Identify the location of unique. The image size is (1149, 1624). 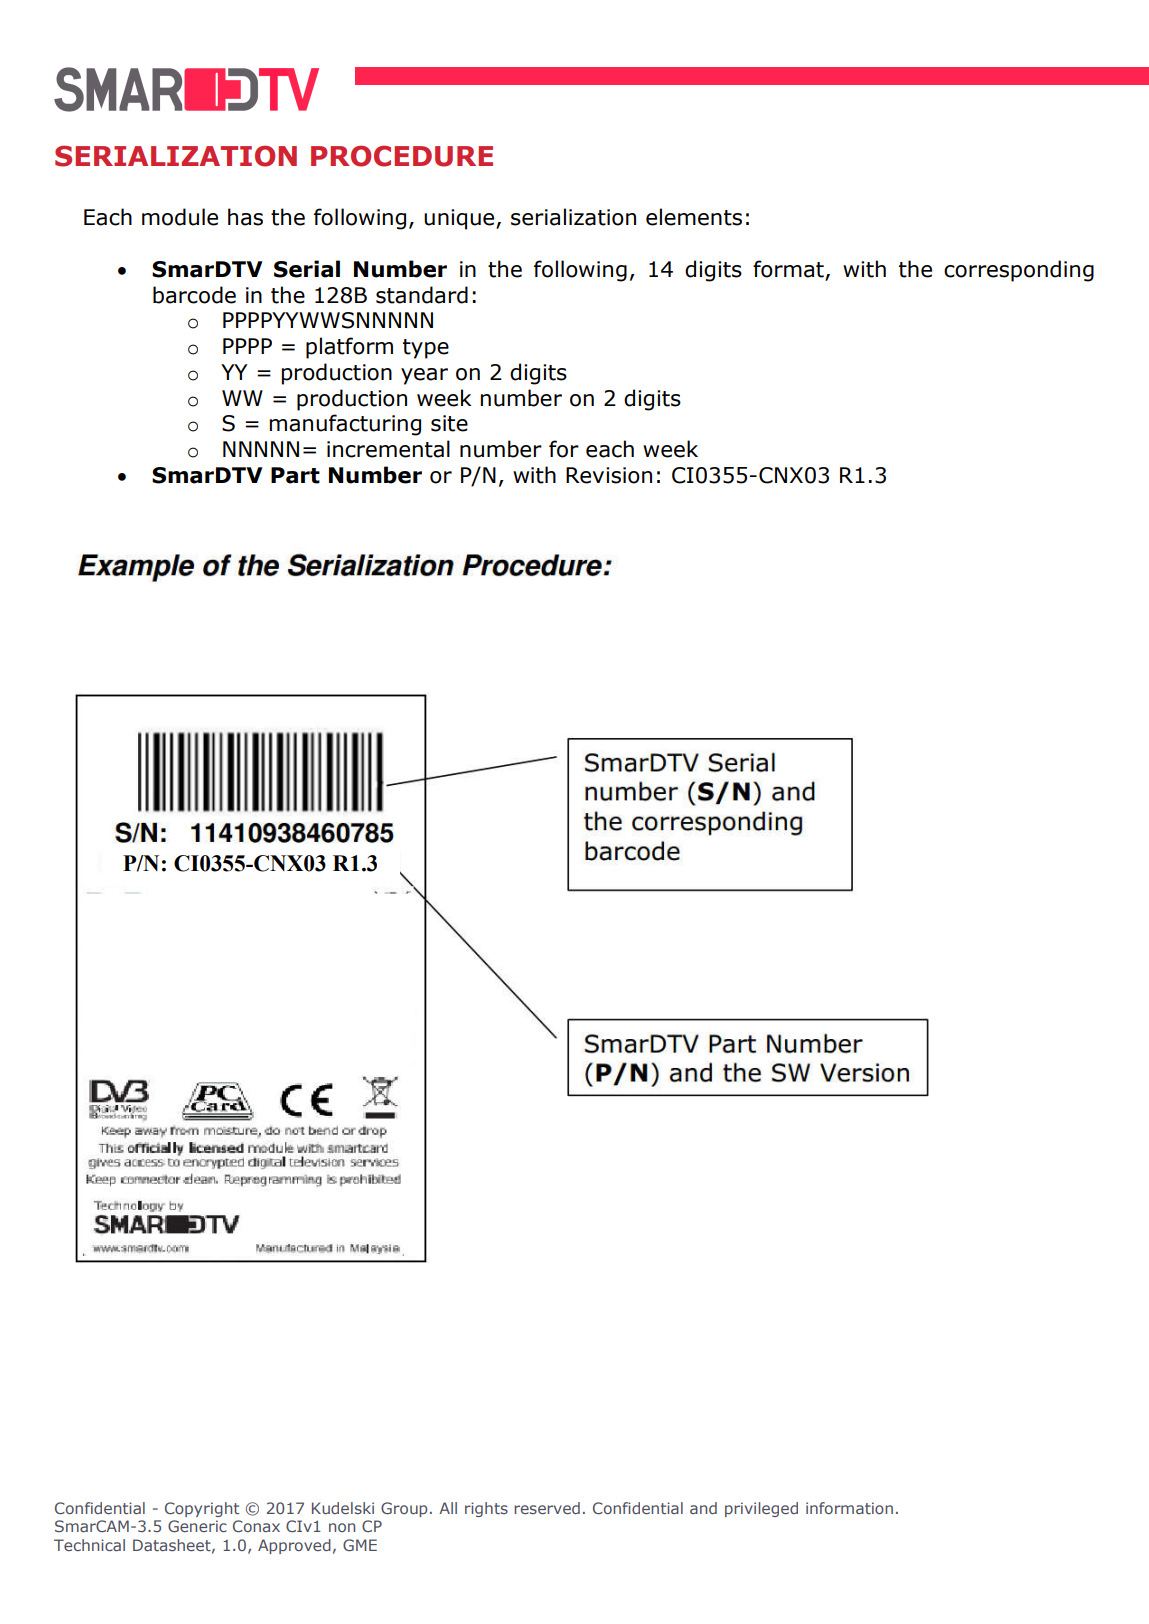
(460, 219).
